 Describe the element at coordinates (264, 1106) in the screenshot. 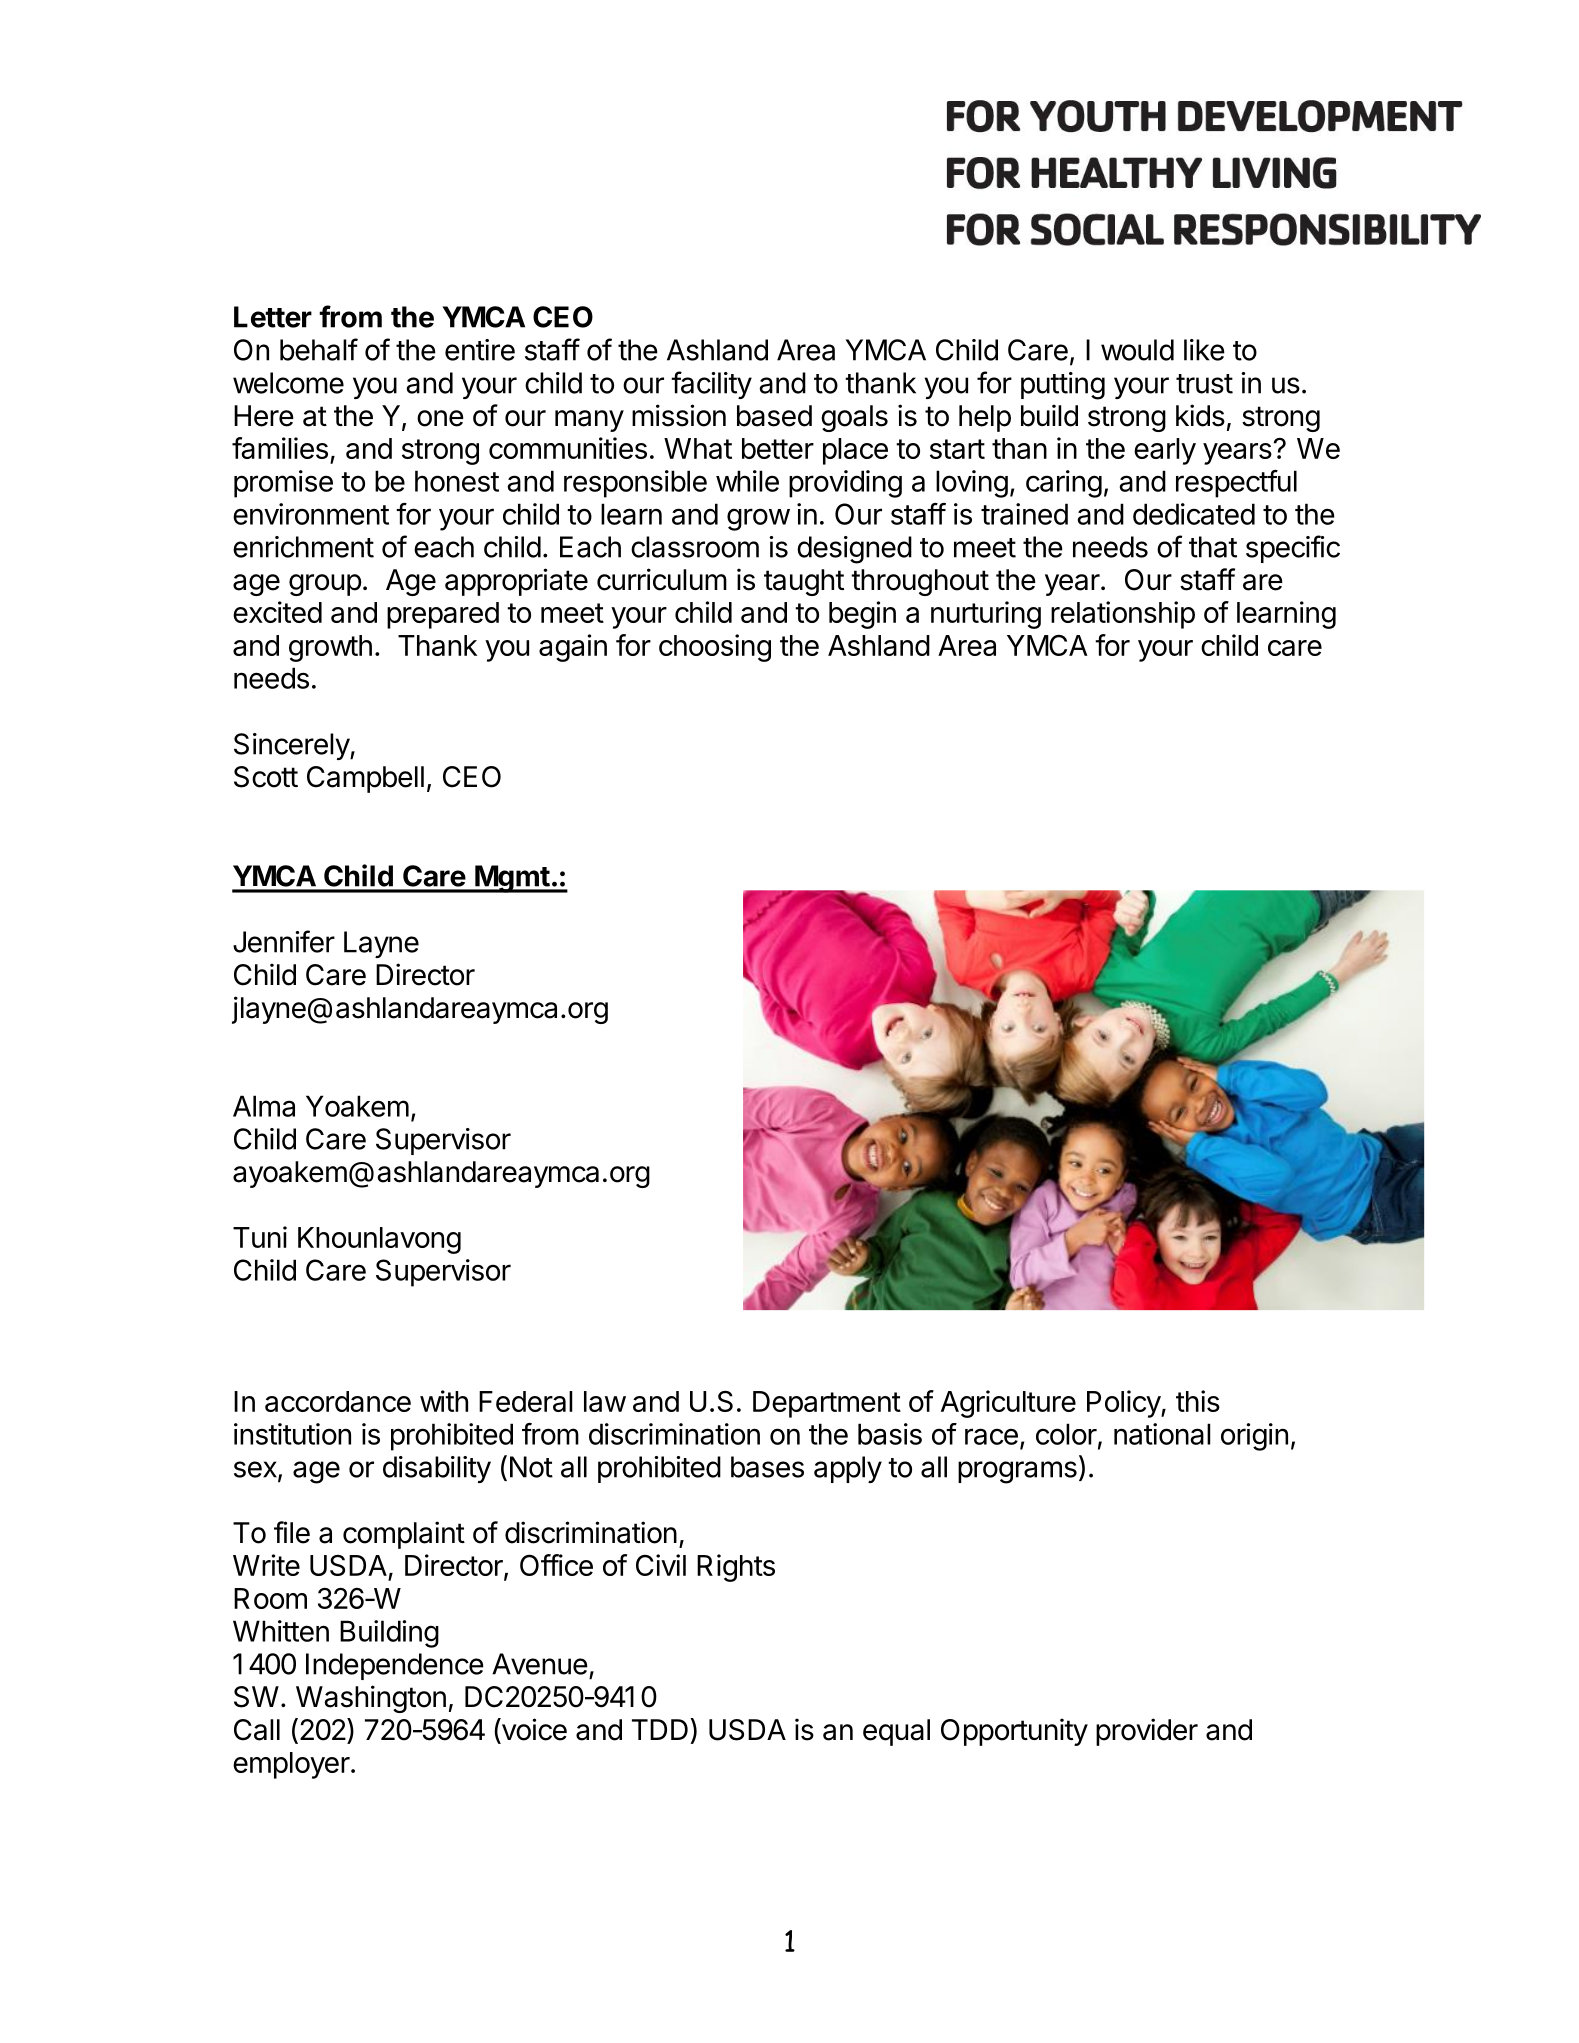

I see `Alma` at that location.
